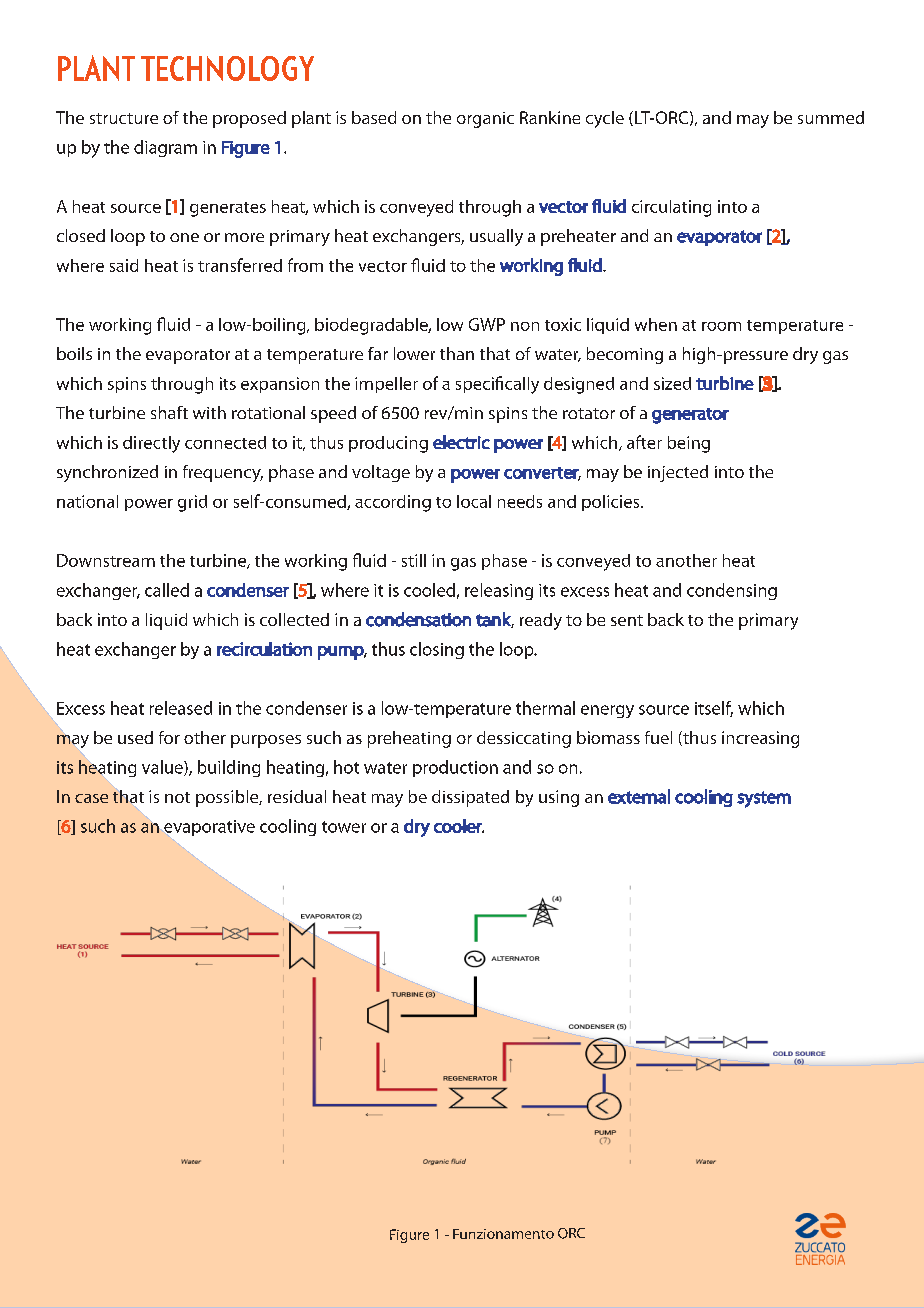 This screenshot has height=1308, width=924. Describe the element at coordinates (732, 591) in the screenshot. I see `condensing` at that location.
